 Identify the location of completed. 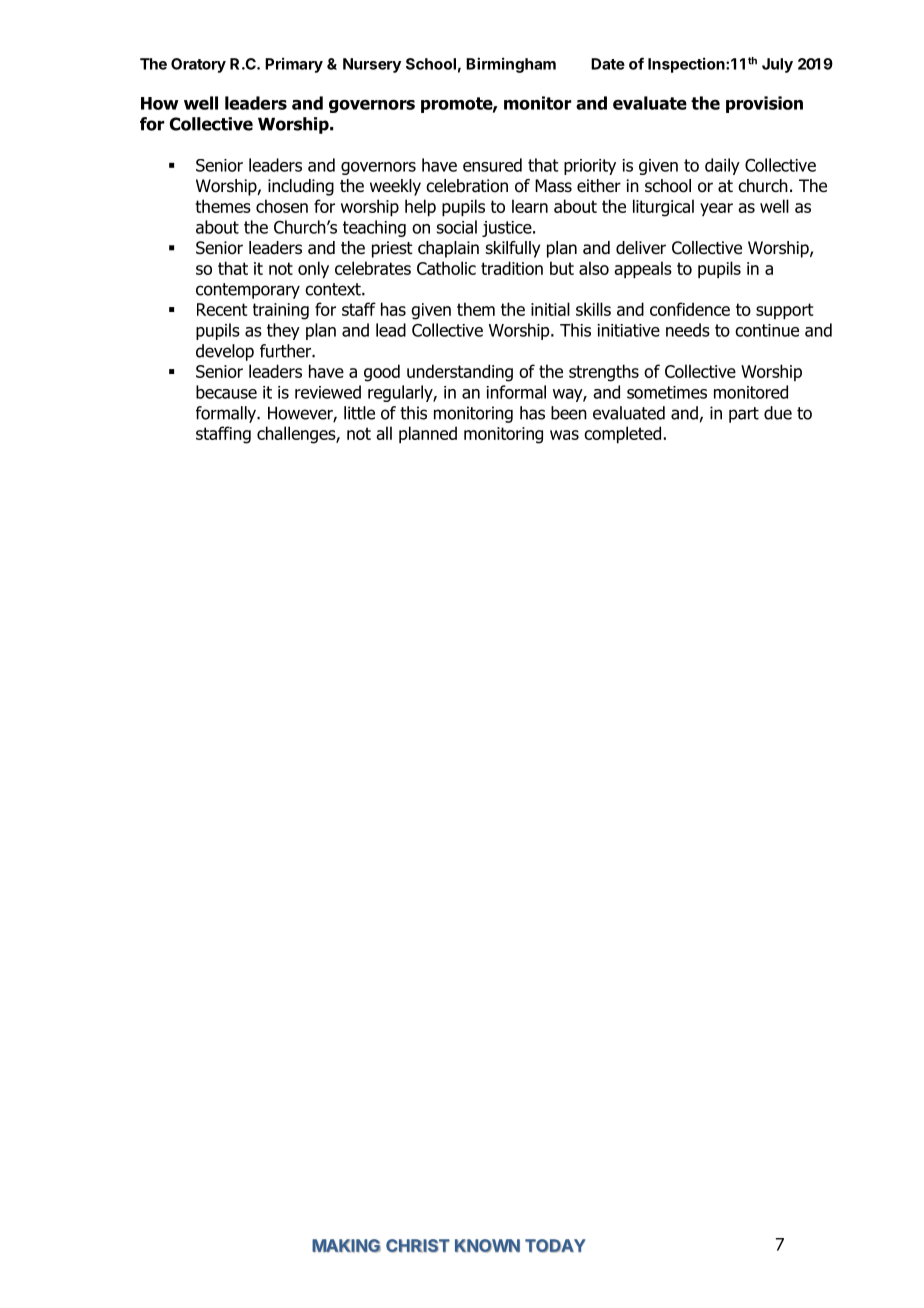
(622, 435).
